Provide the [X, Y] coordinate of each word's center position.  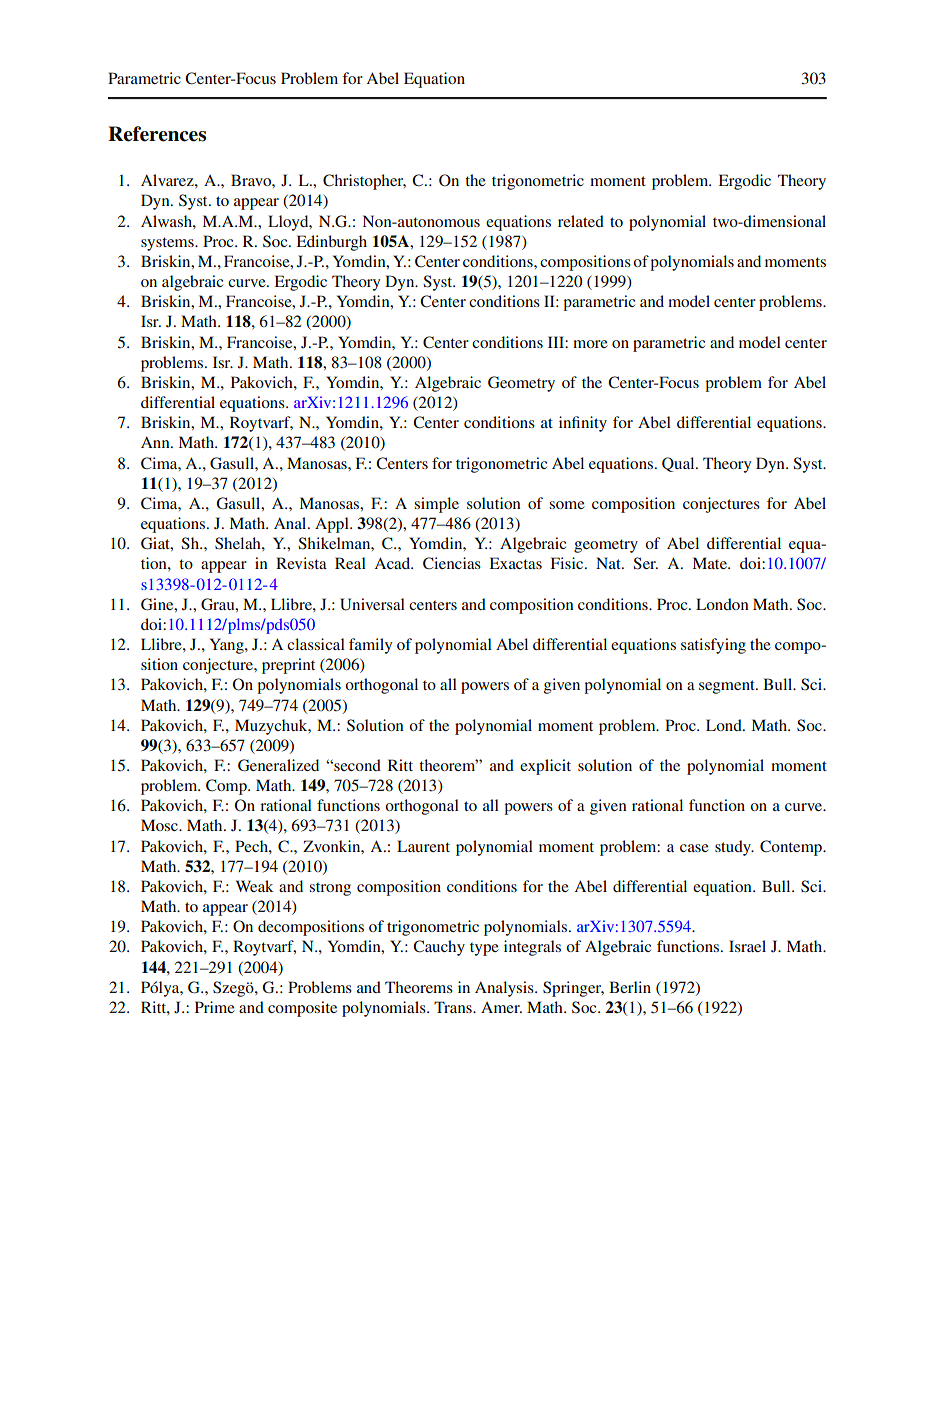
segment [728, 687]
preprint [288, 666]
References [157, 134]
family [370, 646]
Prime [215, 1007]
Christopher [364, 182]
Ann [156, 442]
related [581, 221]
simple [436, 505]
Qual [679, 464]
